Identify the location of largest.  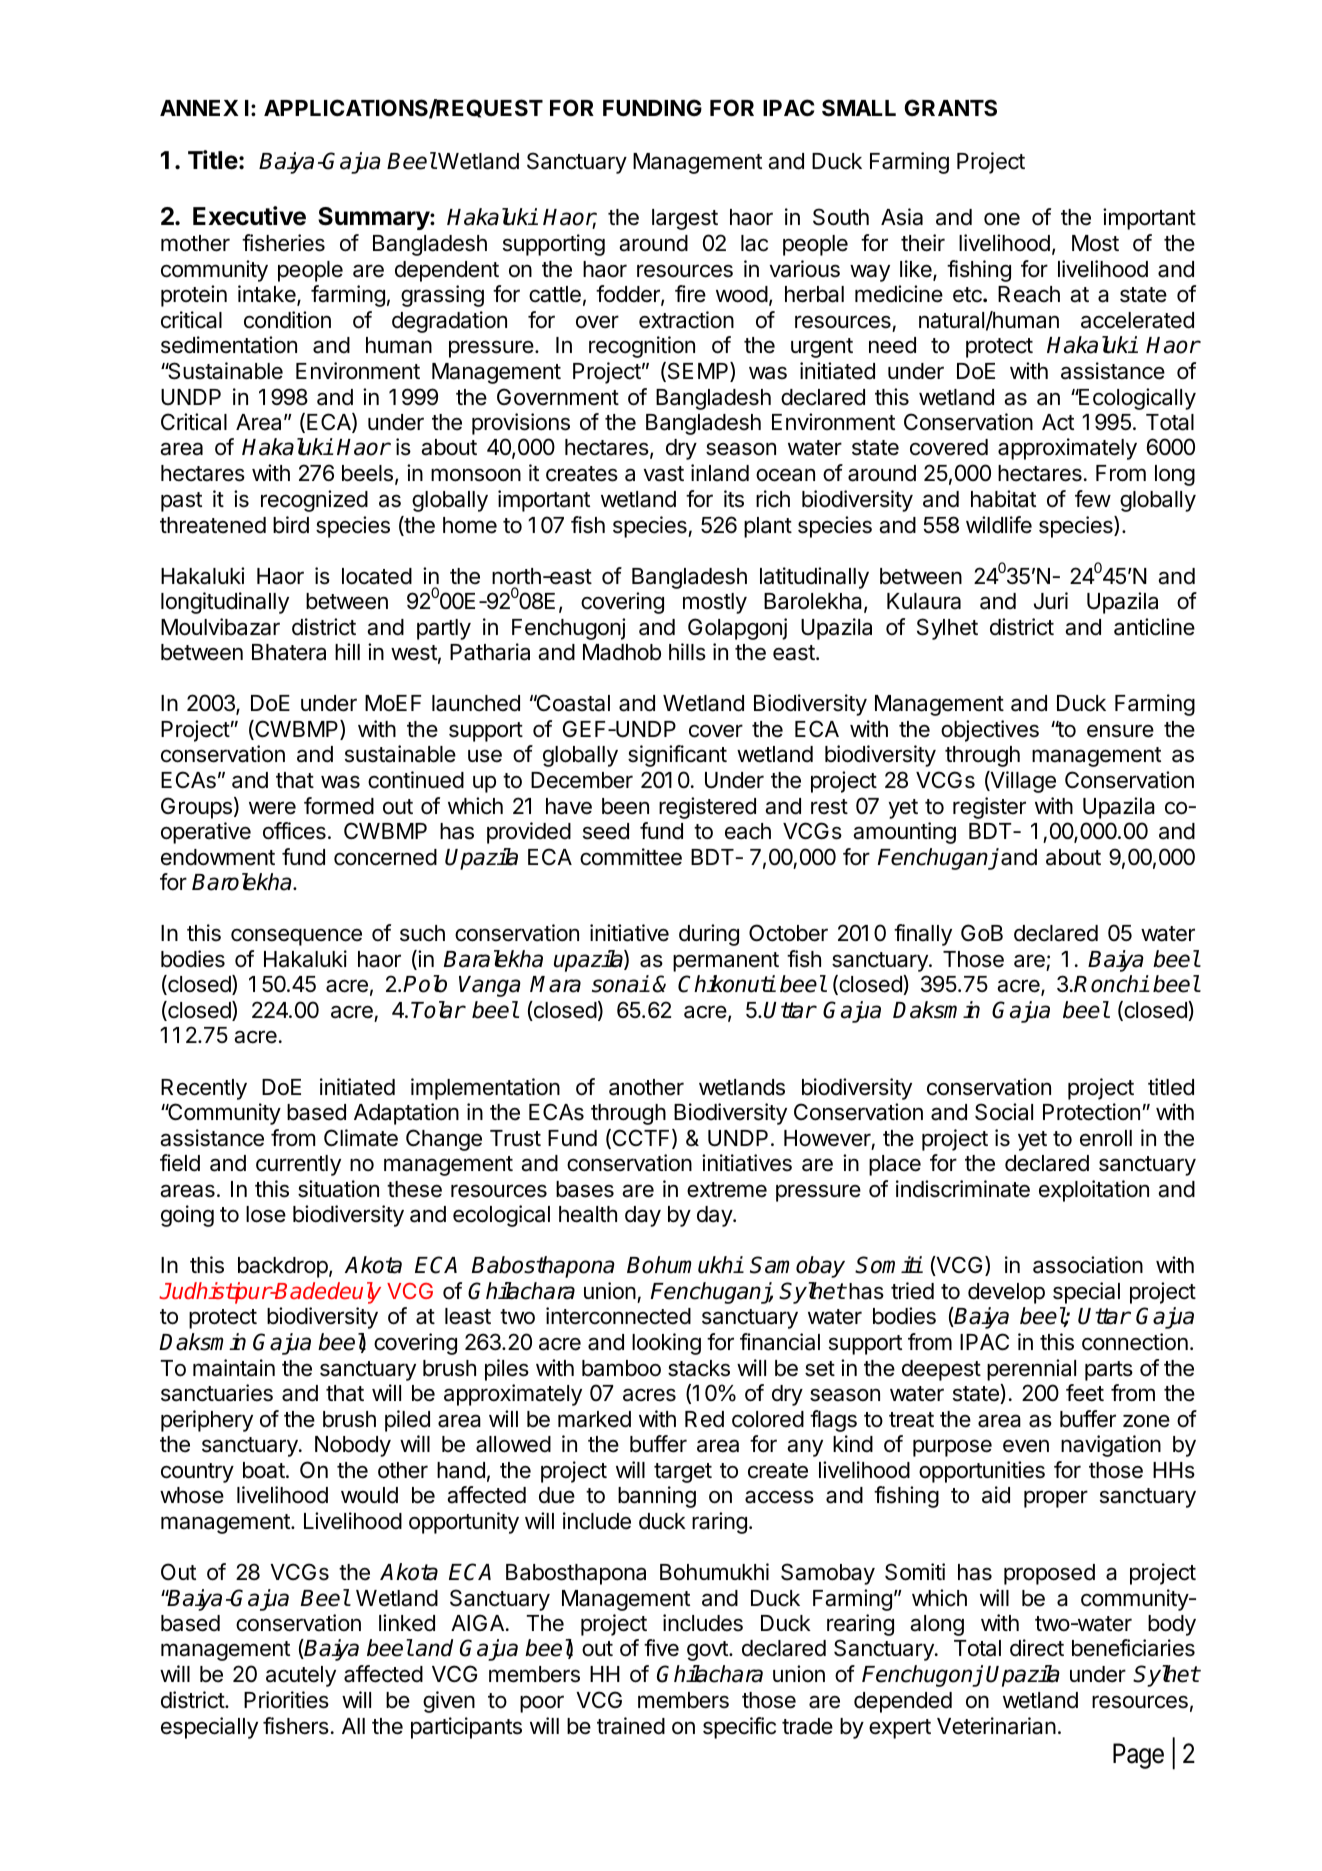
(685, 219).
